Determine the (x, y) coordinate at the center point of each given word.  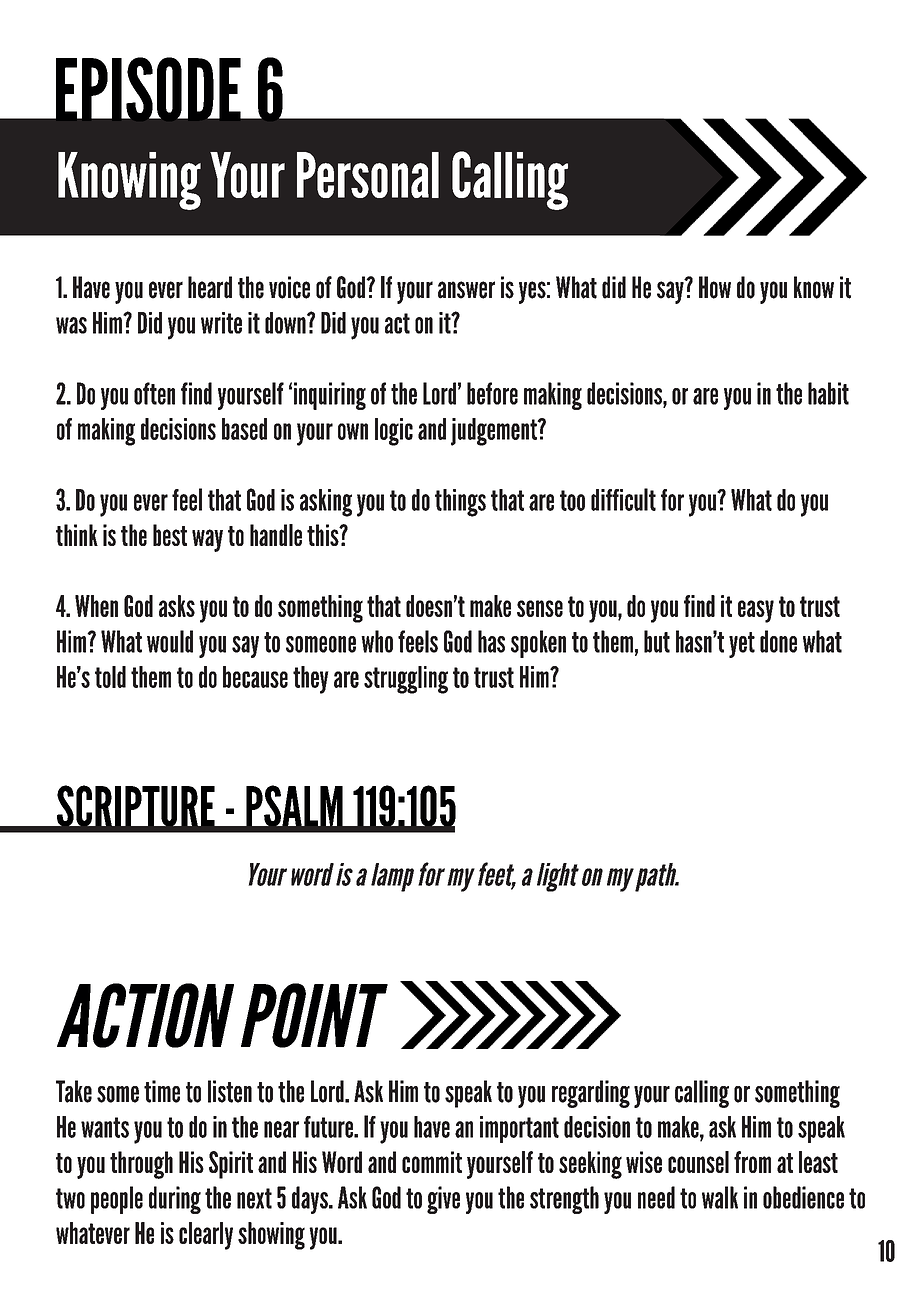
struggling (406, 680)
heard (210, 287)
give (443, 1200)
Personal (368, 175)
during (175, 1200)
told (110, 677)
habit (828, 393)
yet (742, 645)
